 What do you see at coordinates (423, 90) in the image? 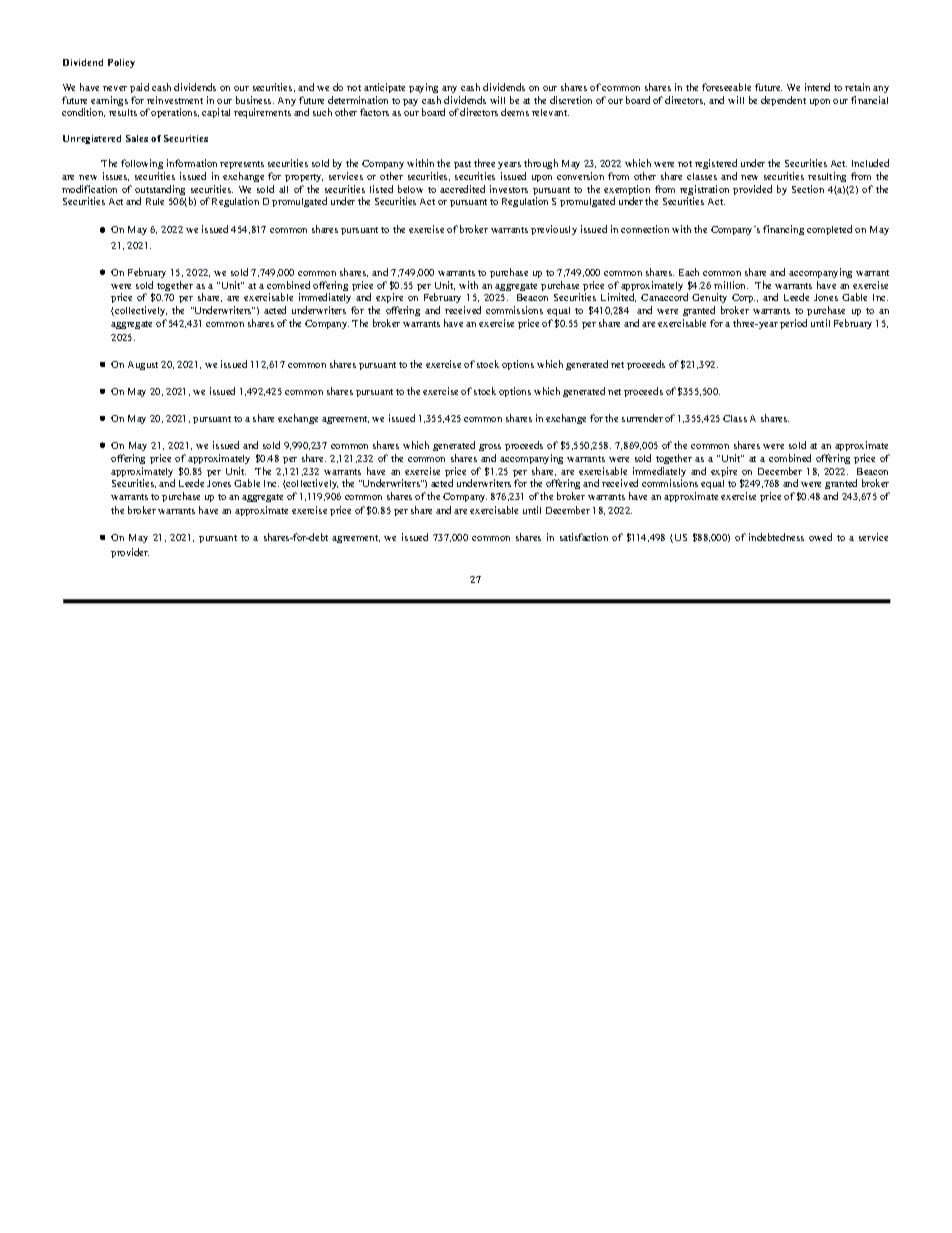
I see `paying` at bounding box center [423, 90].
